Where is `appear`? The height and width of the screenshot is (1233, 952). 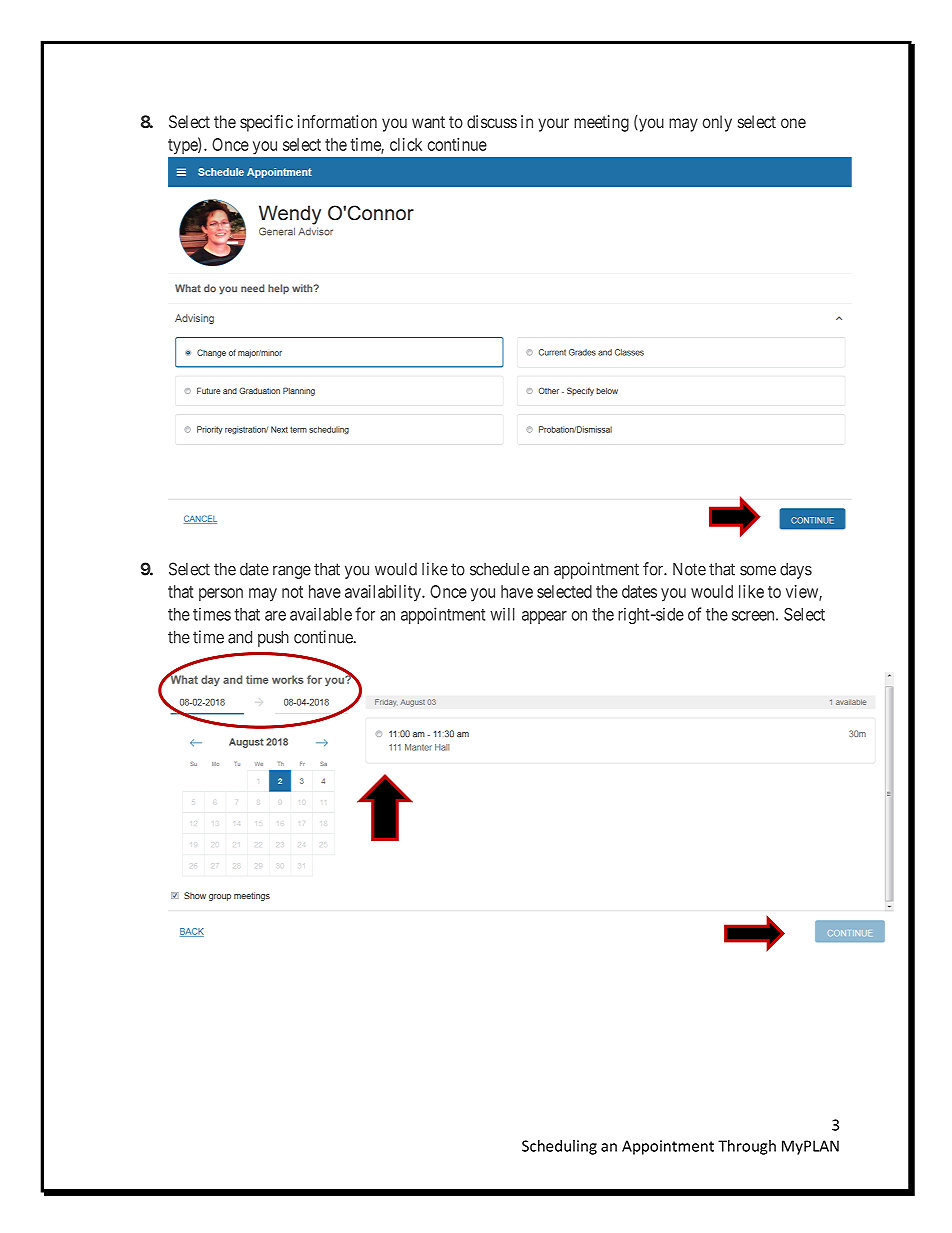
appear is located at coordinates (544, 617).
